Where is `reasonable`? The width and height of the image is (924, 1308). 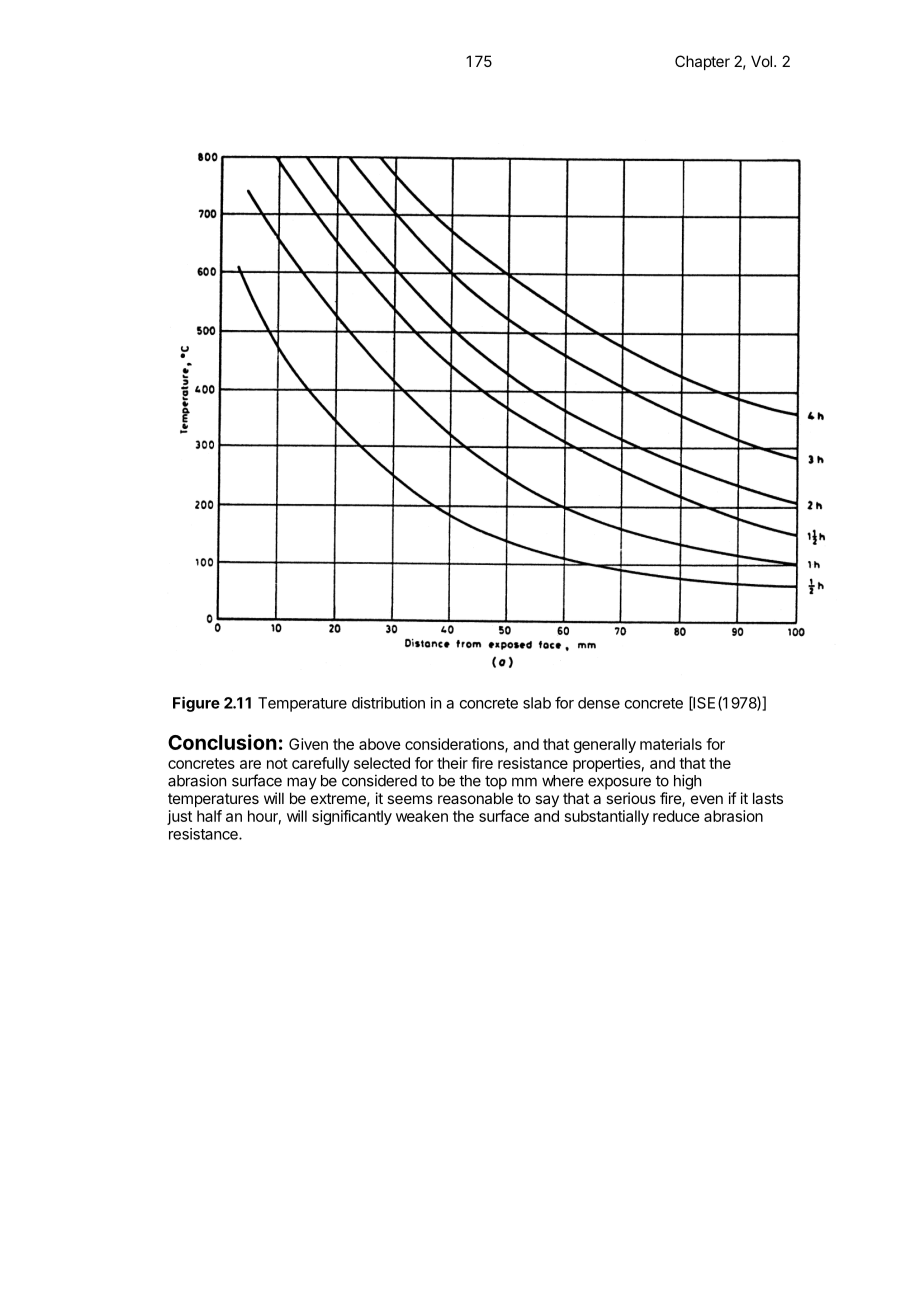 reasonable is located at coordinates (475, 798).
